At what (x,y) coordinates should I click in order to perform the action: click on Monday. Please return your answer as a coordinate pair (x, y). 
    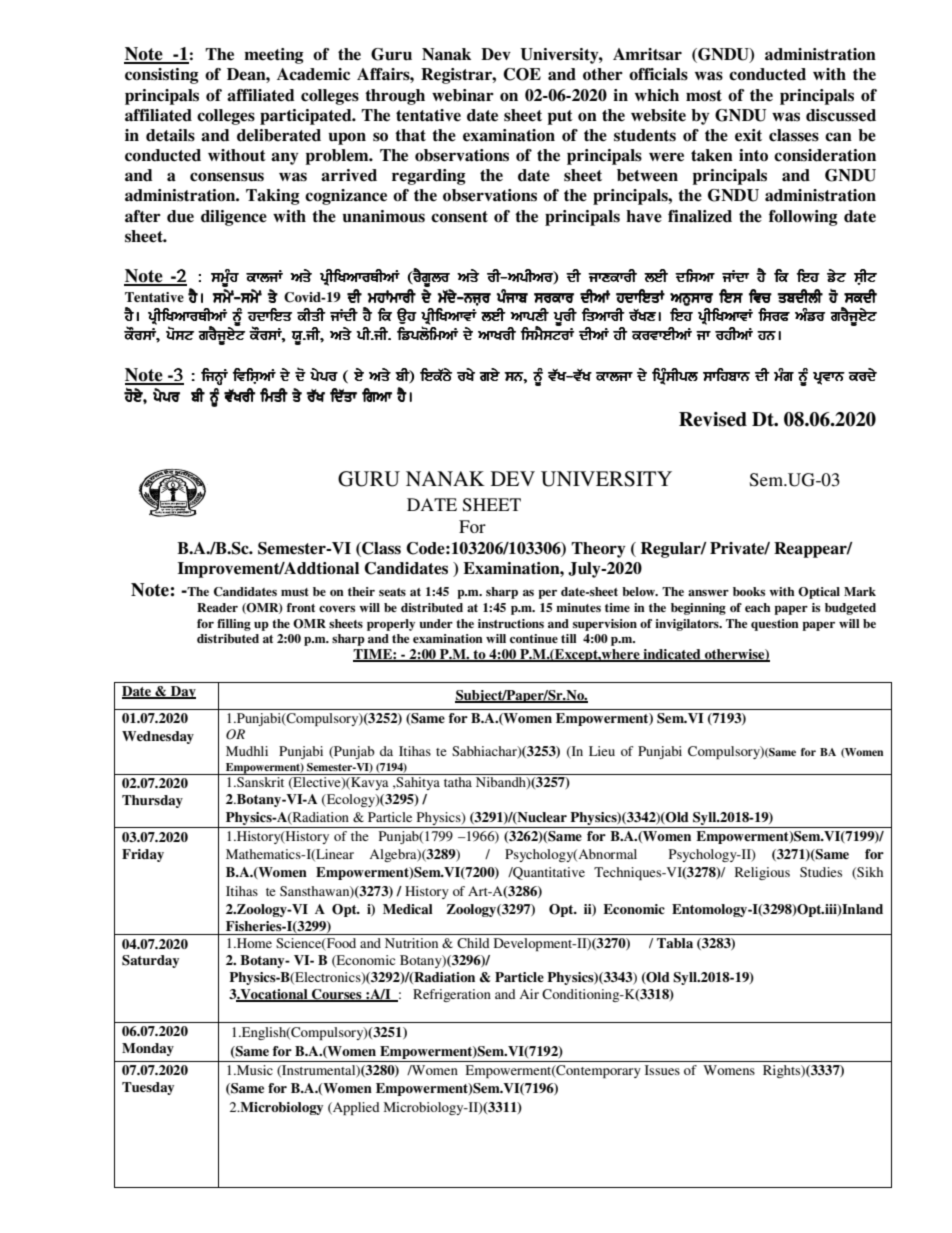
    Looking at the image, I should click on (148, 1049).
